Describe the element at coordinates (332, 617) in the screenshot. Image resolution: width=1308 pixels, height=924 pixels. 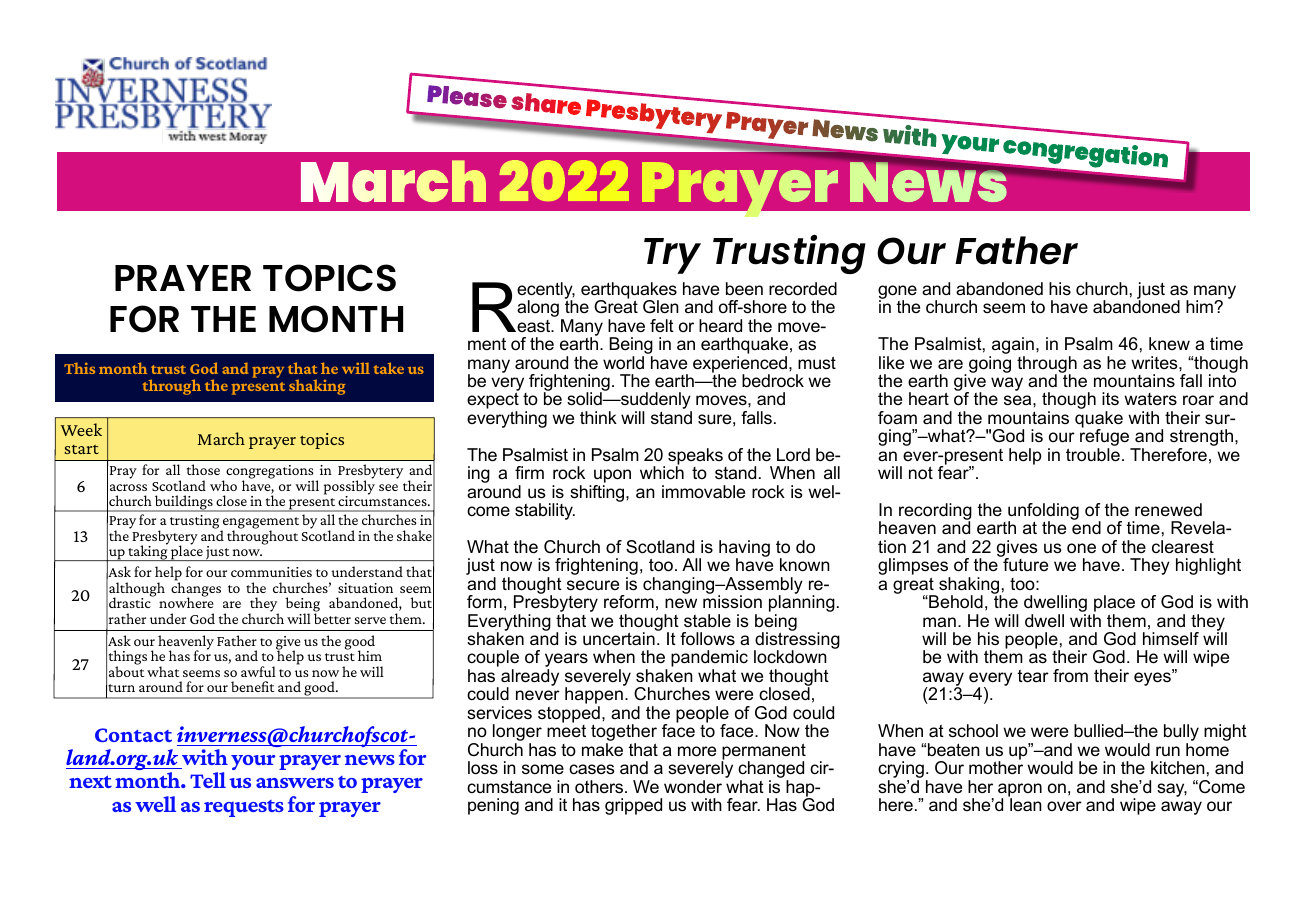
I see `better` at that location.
